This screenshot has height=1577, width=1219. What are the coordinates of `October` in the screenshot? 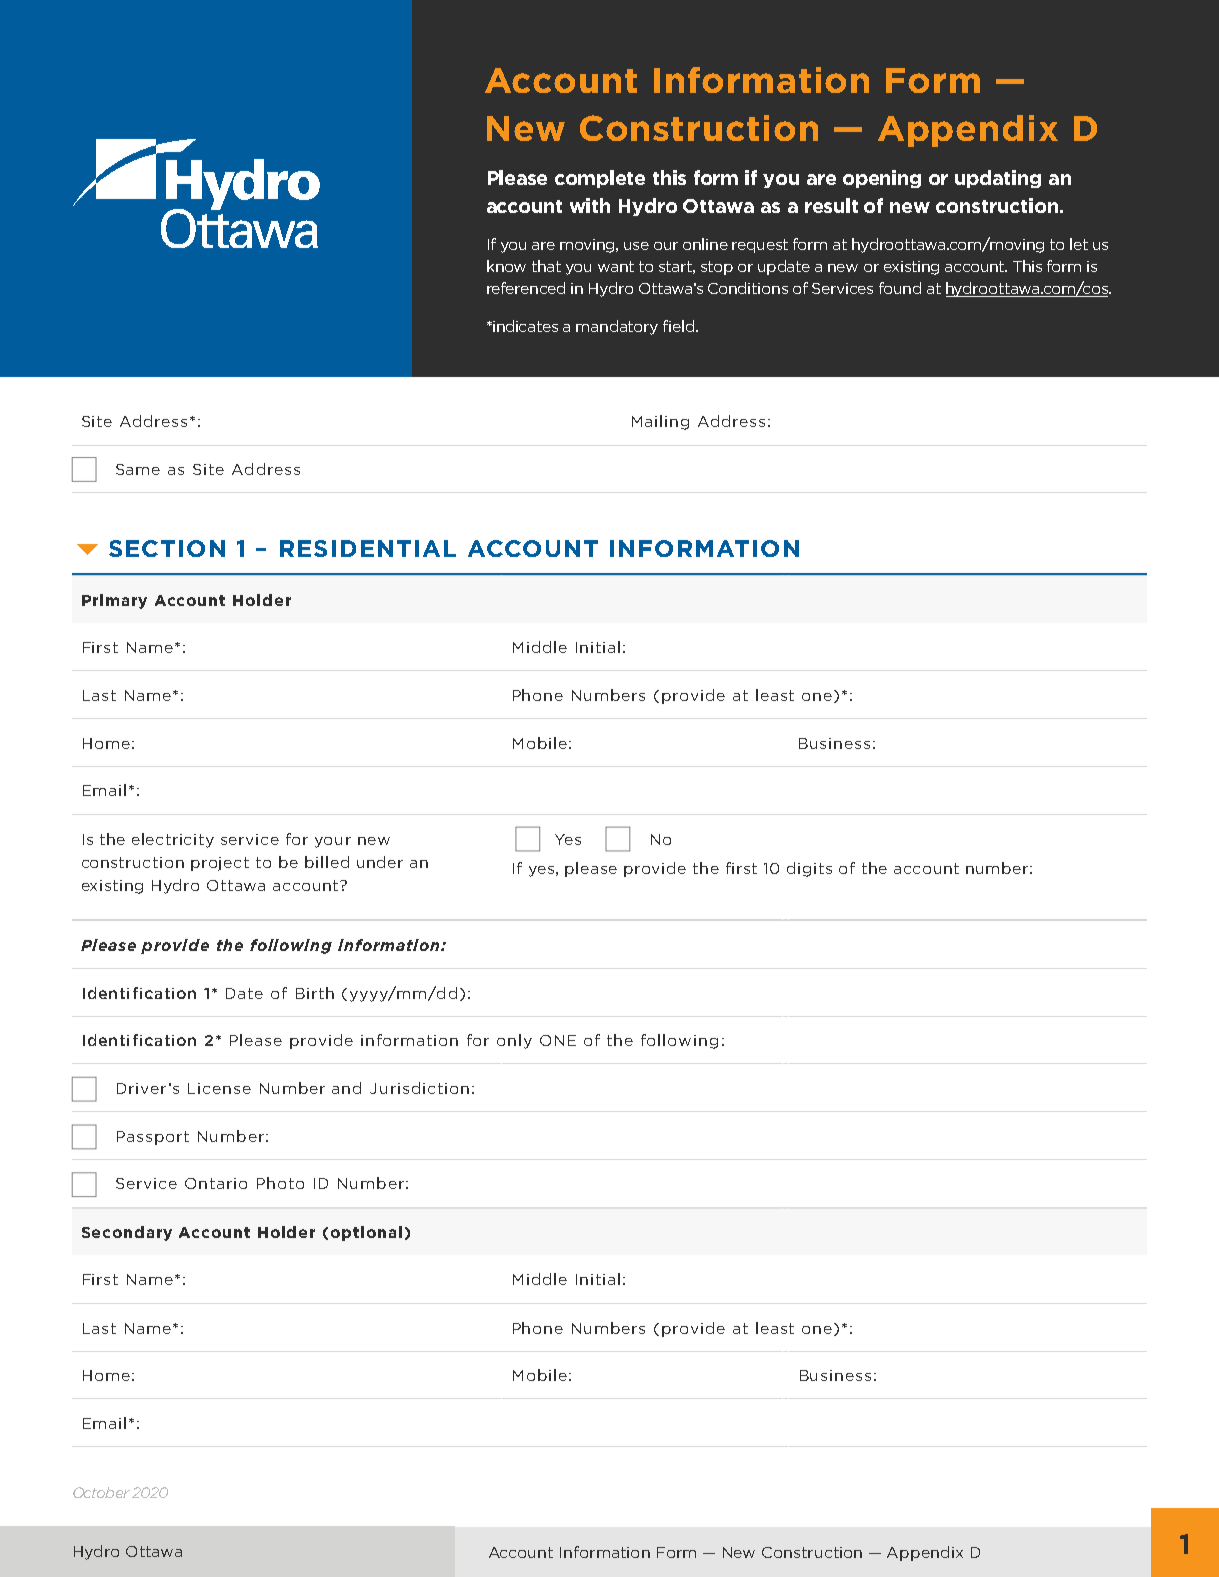 It's located at (101, 1492).
